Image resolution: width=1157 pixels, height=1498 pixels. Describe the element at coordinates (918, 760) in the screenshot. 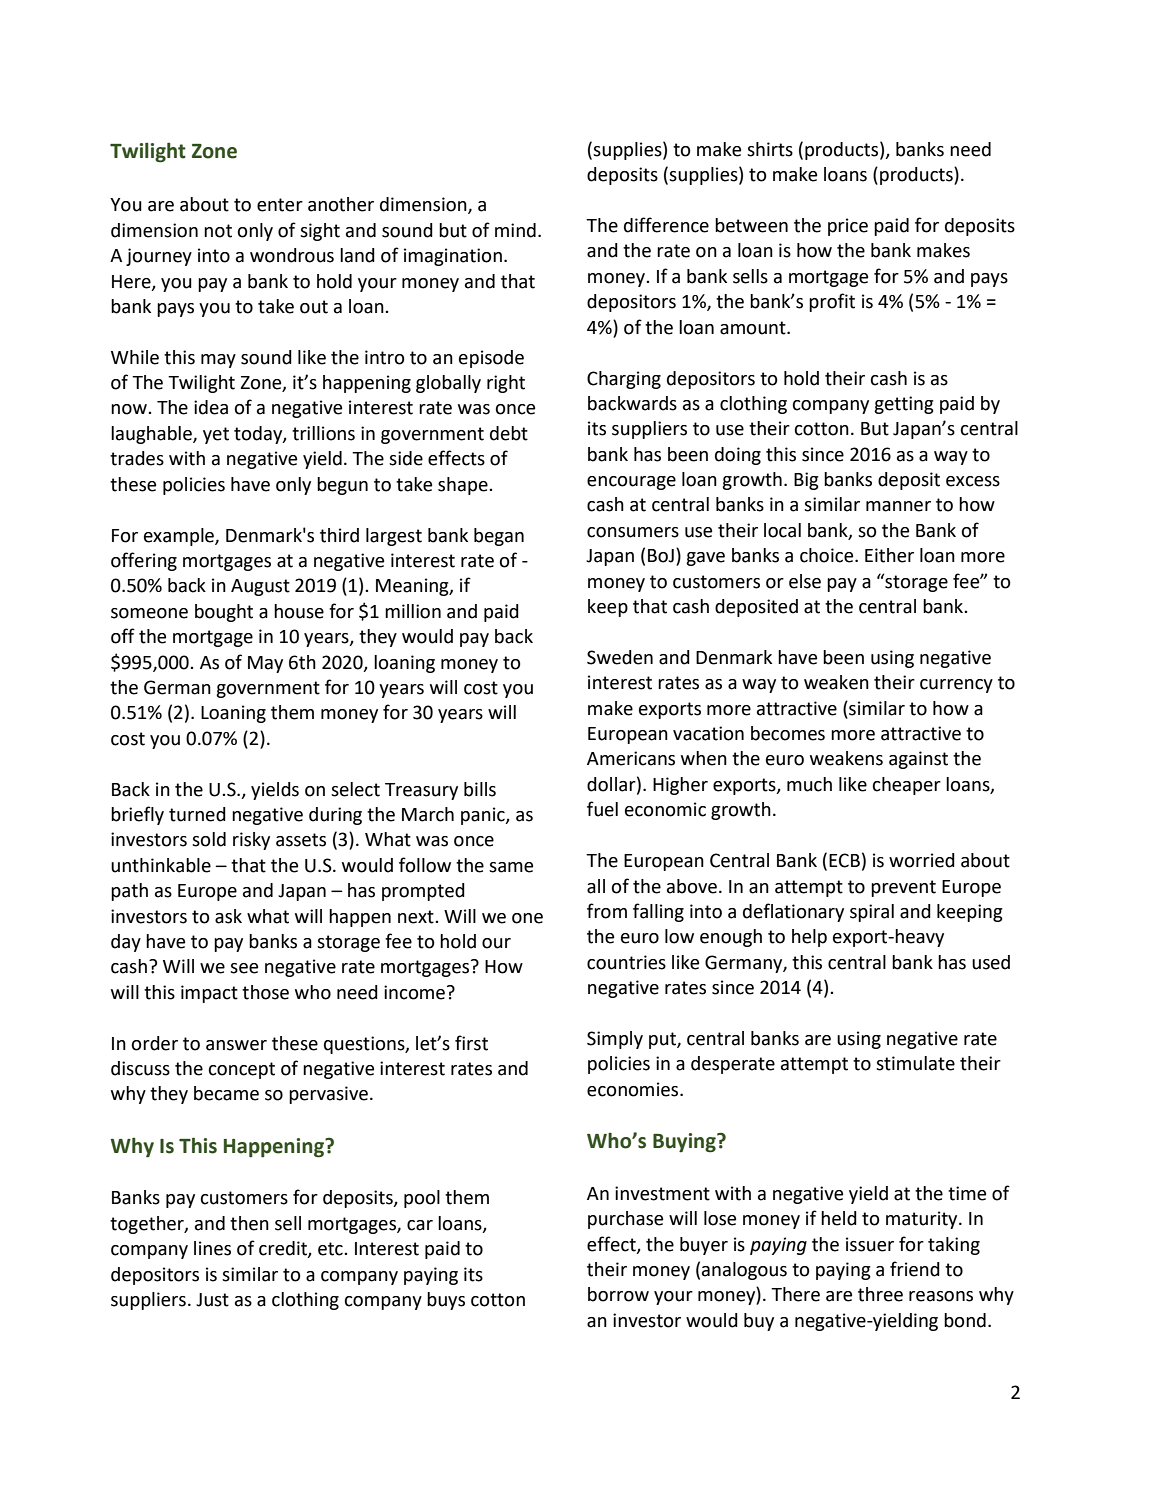

I see `against` at that location.
